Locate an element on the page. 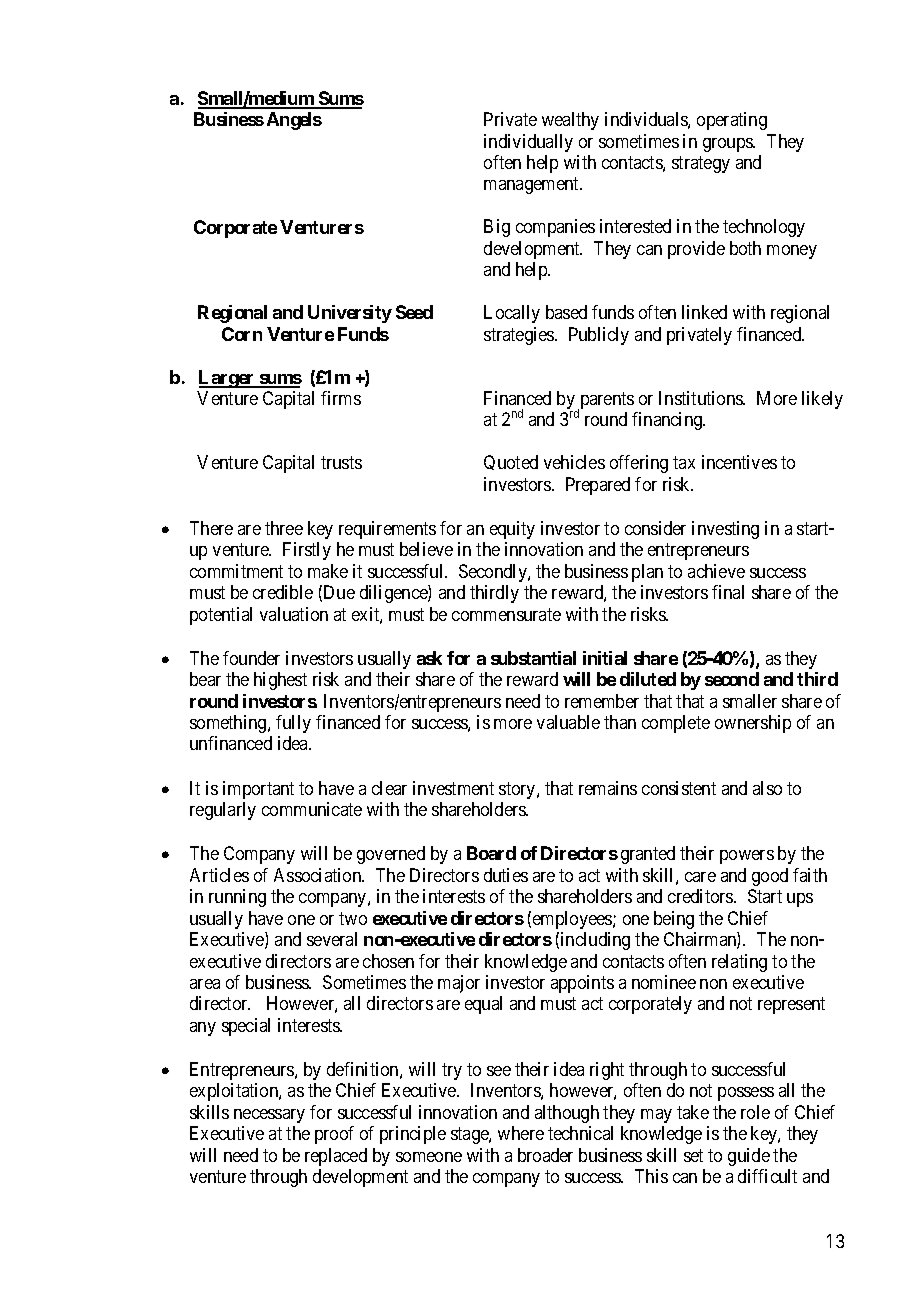 The width and height of the document is (924, 1308). Larger is located at coordinates (228, 379).
